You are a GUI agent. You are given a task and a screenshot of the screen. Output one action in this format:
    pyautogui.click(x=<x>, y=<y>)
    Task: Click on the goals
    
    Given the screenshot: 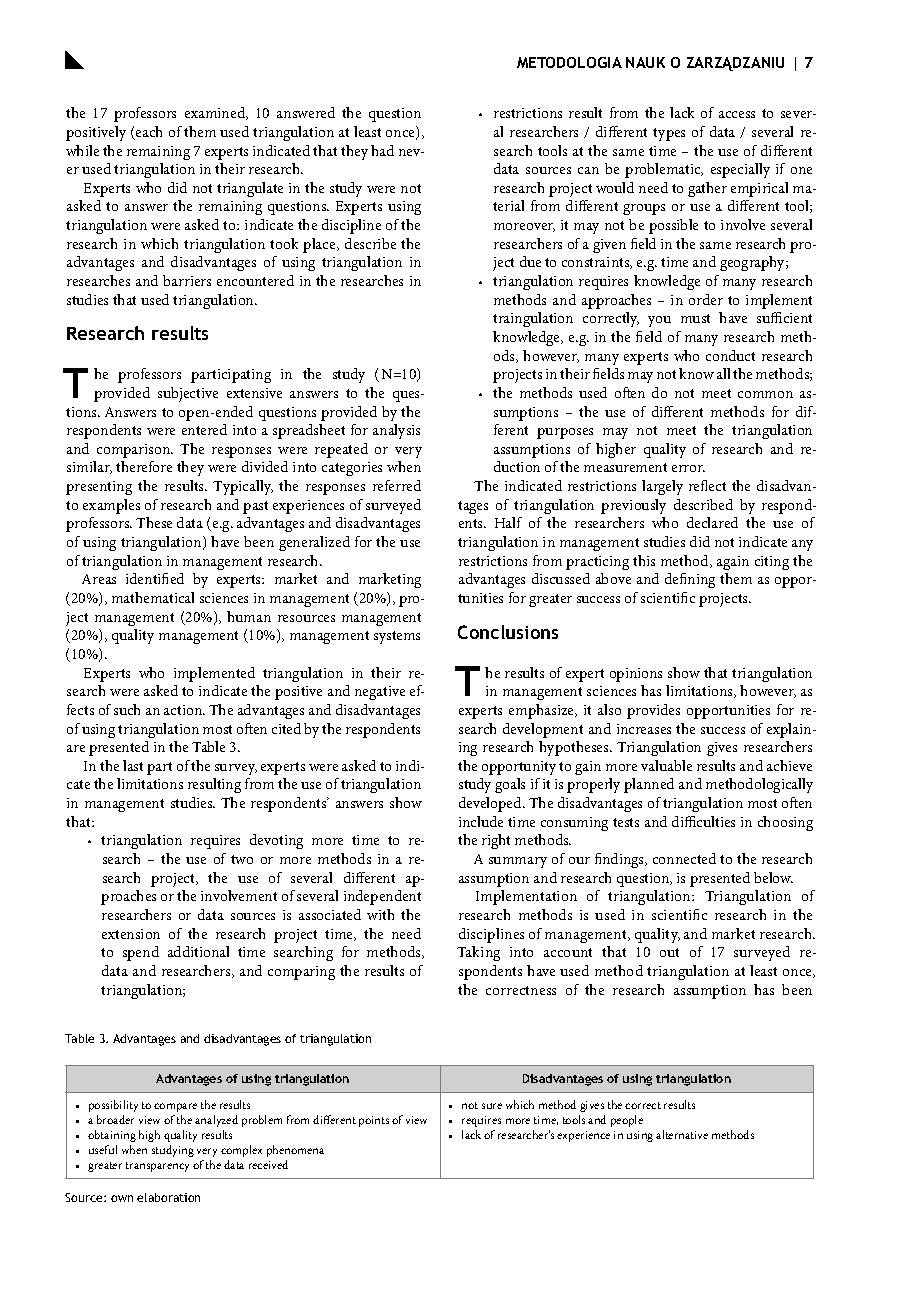 What is the action you would take?
    pyautogui.click(x=510, y=785)
